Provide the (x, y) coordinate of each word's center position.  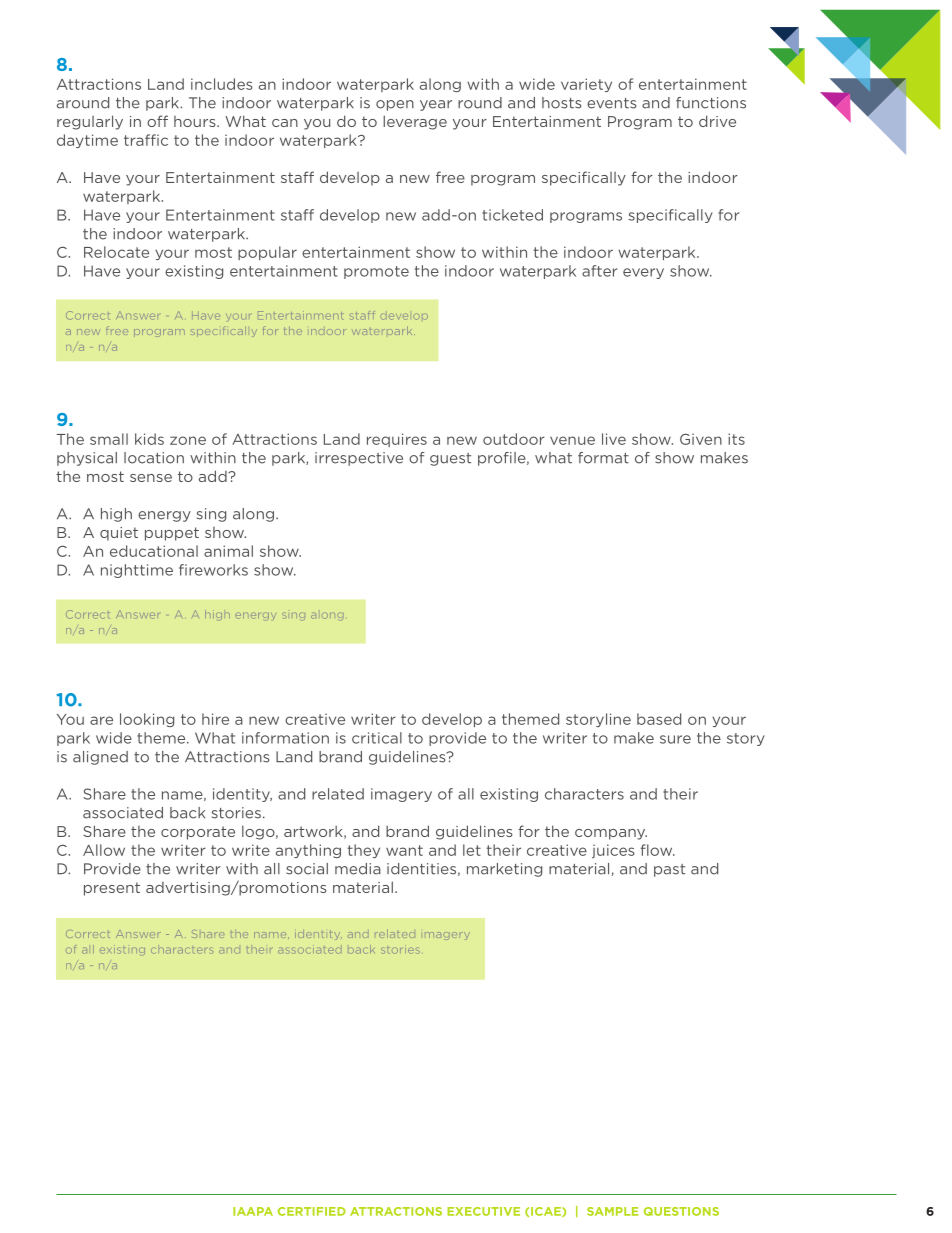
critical (377, 738)
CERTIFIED (312, 1211)
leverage (415, 122)
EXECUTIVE (483, 1211)
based (659, 719)
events (611, 103)
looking (147, 720)
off (157, 121)
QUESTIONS (681, 1211)
